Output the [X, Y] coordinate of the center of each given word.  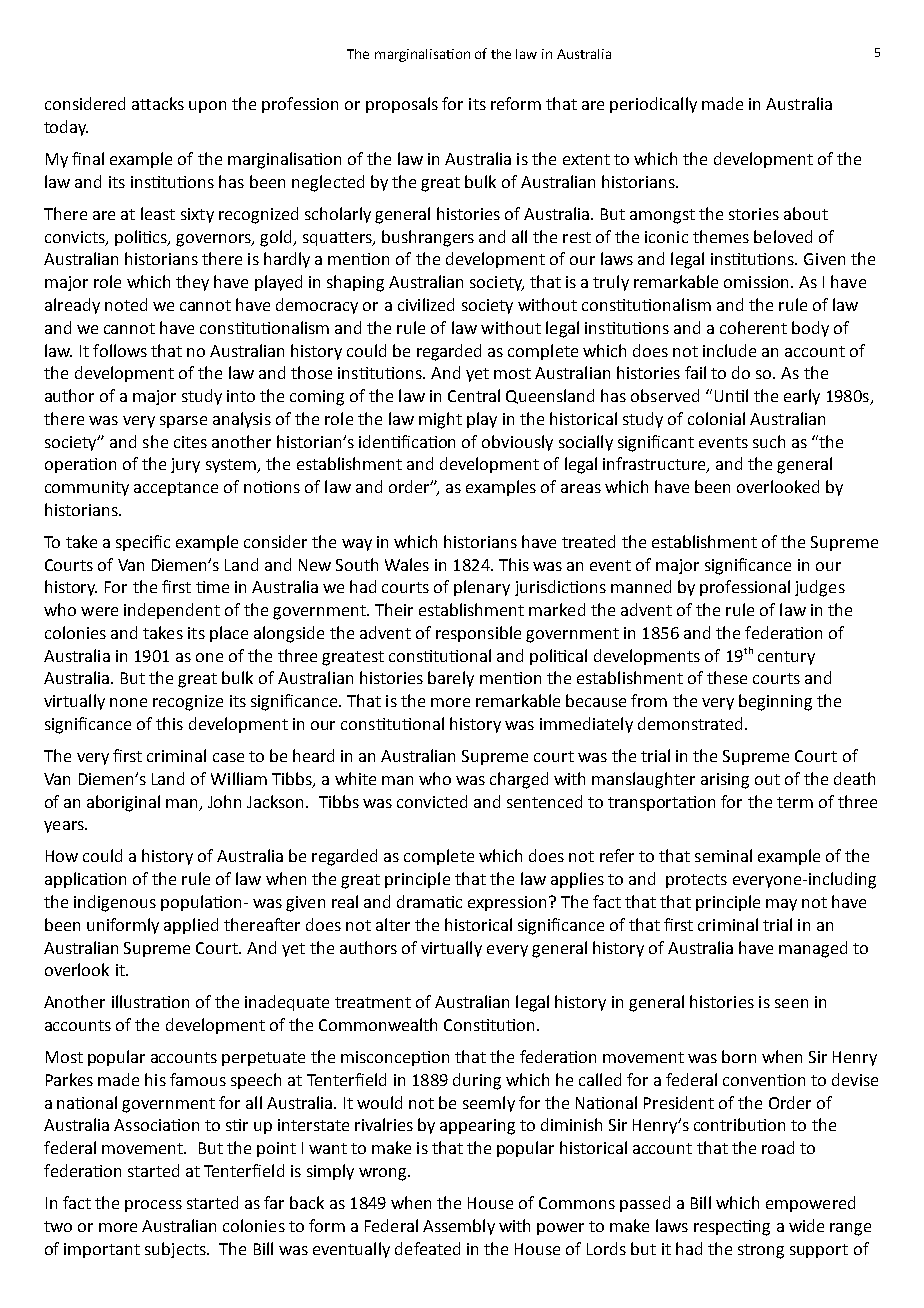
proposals [402, 105]
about [806, 213]
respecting [732, 1228]
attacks [158, 103]
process [153, 1206]
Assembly [459, 1227]
